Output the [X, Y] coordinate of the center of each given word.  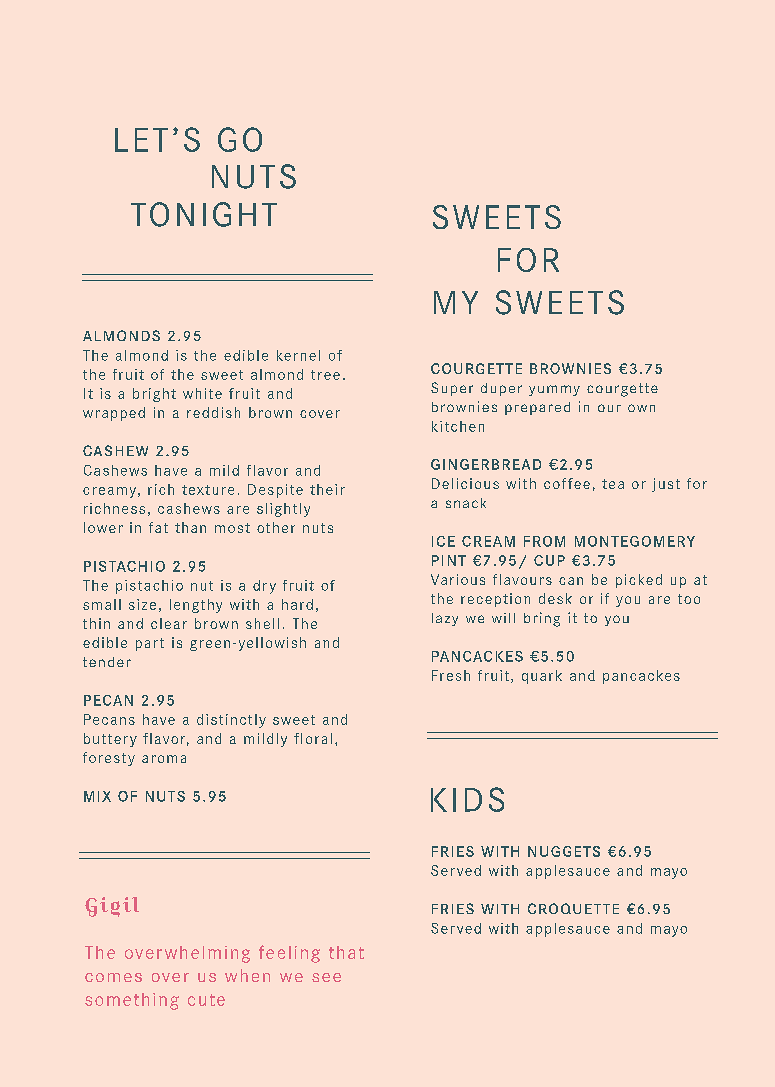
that [346, 952]
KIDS [467, 799]
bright [154, 395]
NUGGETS [564, 851]
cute [206, 1000]
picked [639, 581]
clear [169, 623]
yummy [554, 390]
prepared [537, 408]
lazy [445, 619]
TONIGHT [204, 214]
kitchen [458, 426]
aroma [164, 759]
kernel [298, 355]
